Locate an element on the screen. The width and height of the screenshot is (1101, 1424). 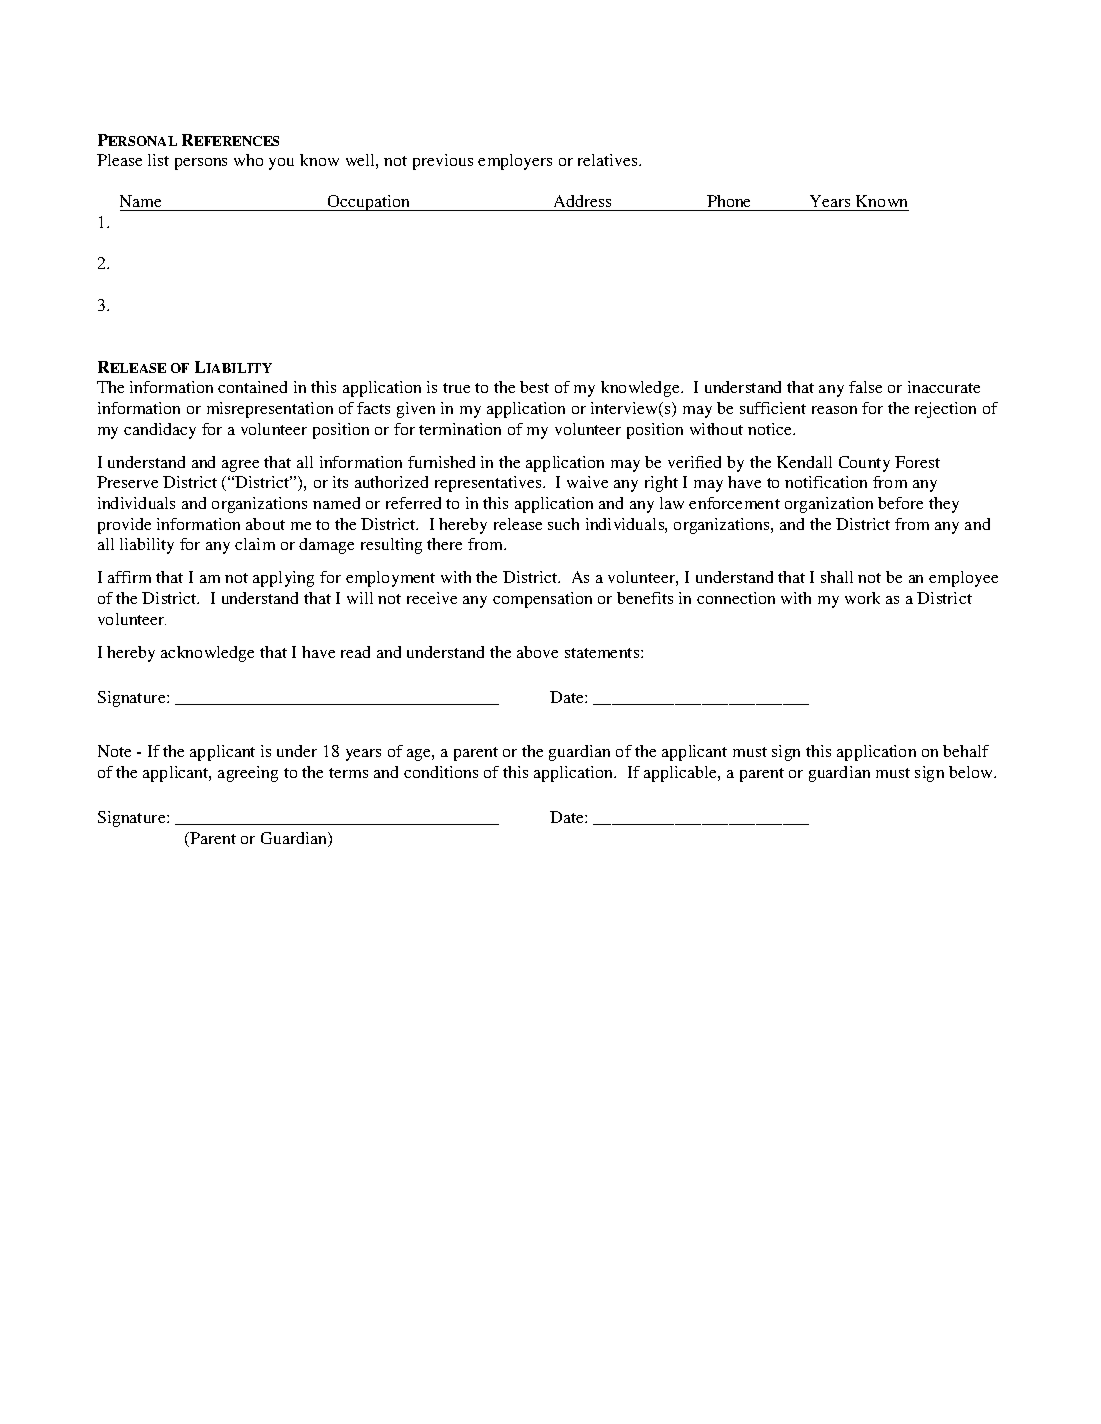
compensation is located at coordinates (542, 600).
